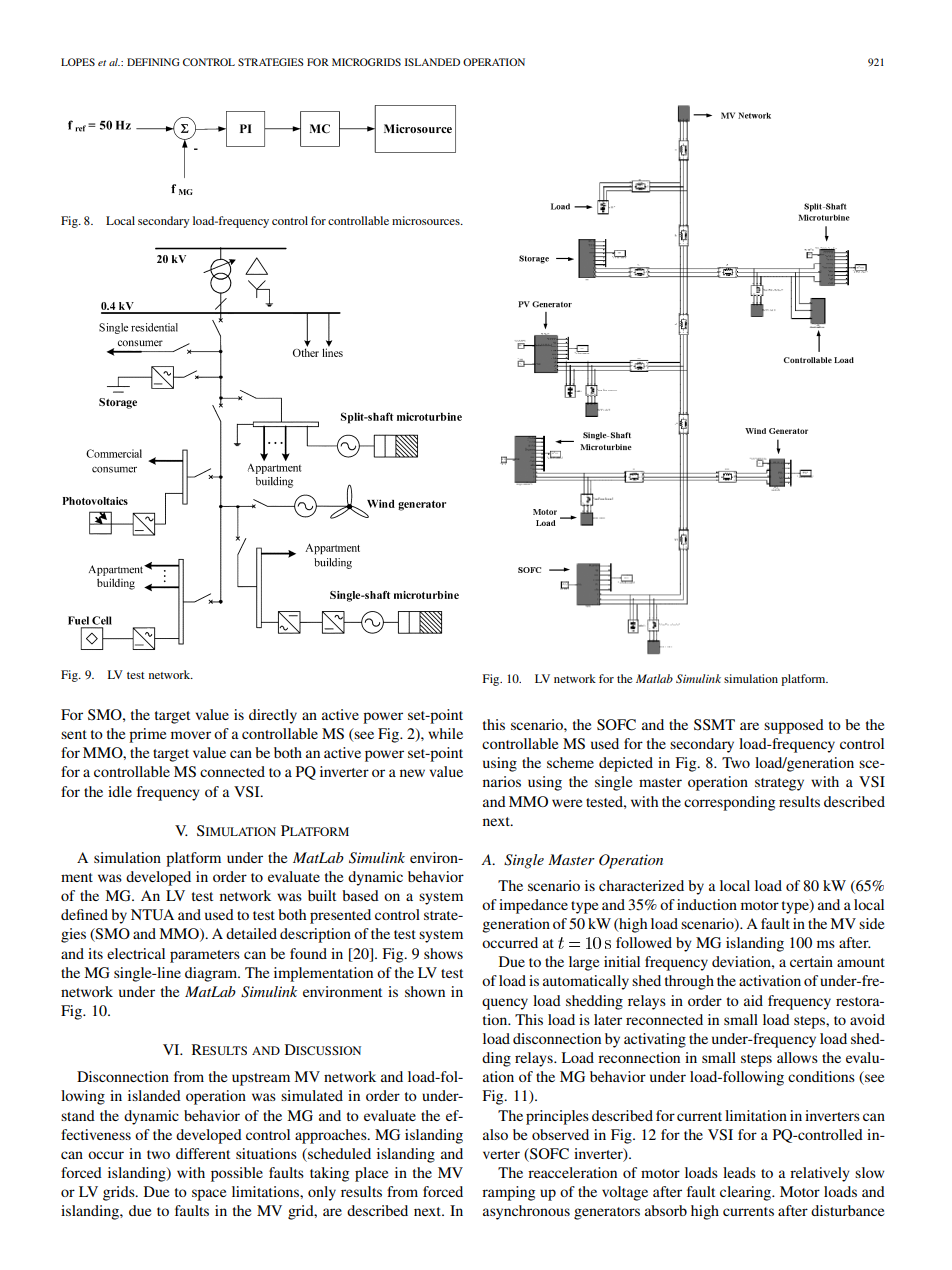 Image resolution: width=952 pixels, height=1270 pixels. I want to click on space, so click(209, 1195).
